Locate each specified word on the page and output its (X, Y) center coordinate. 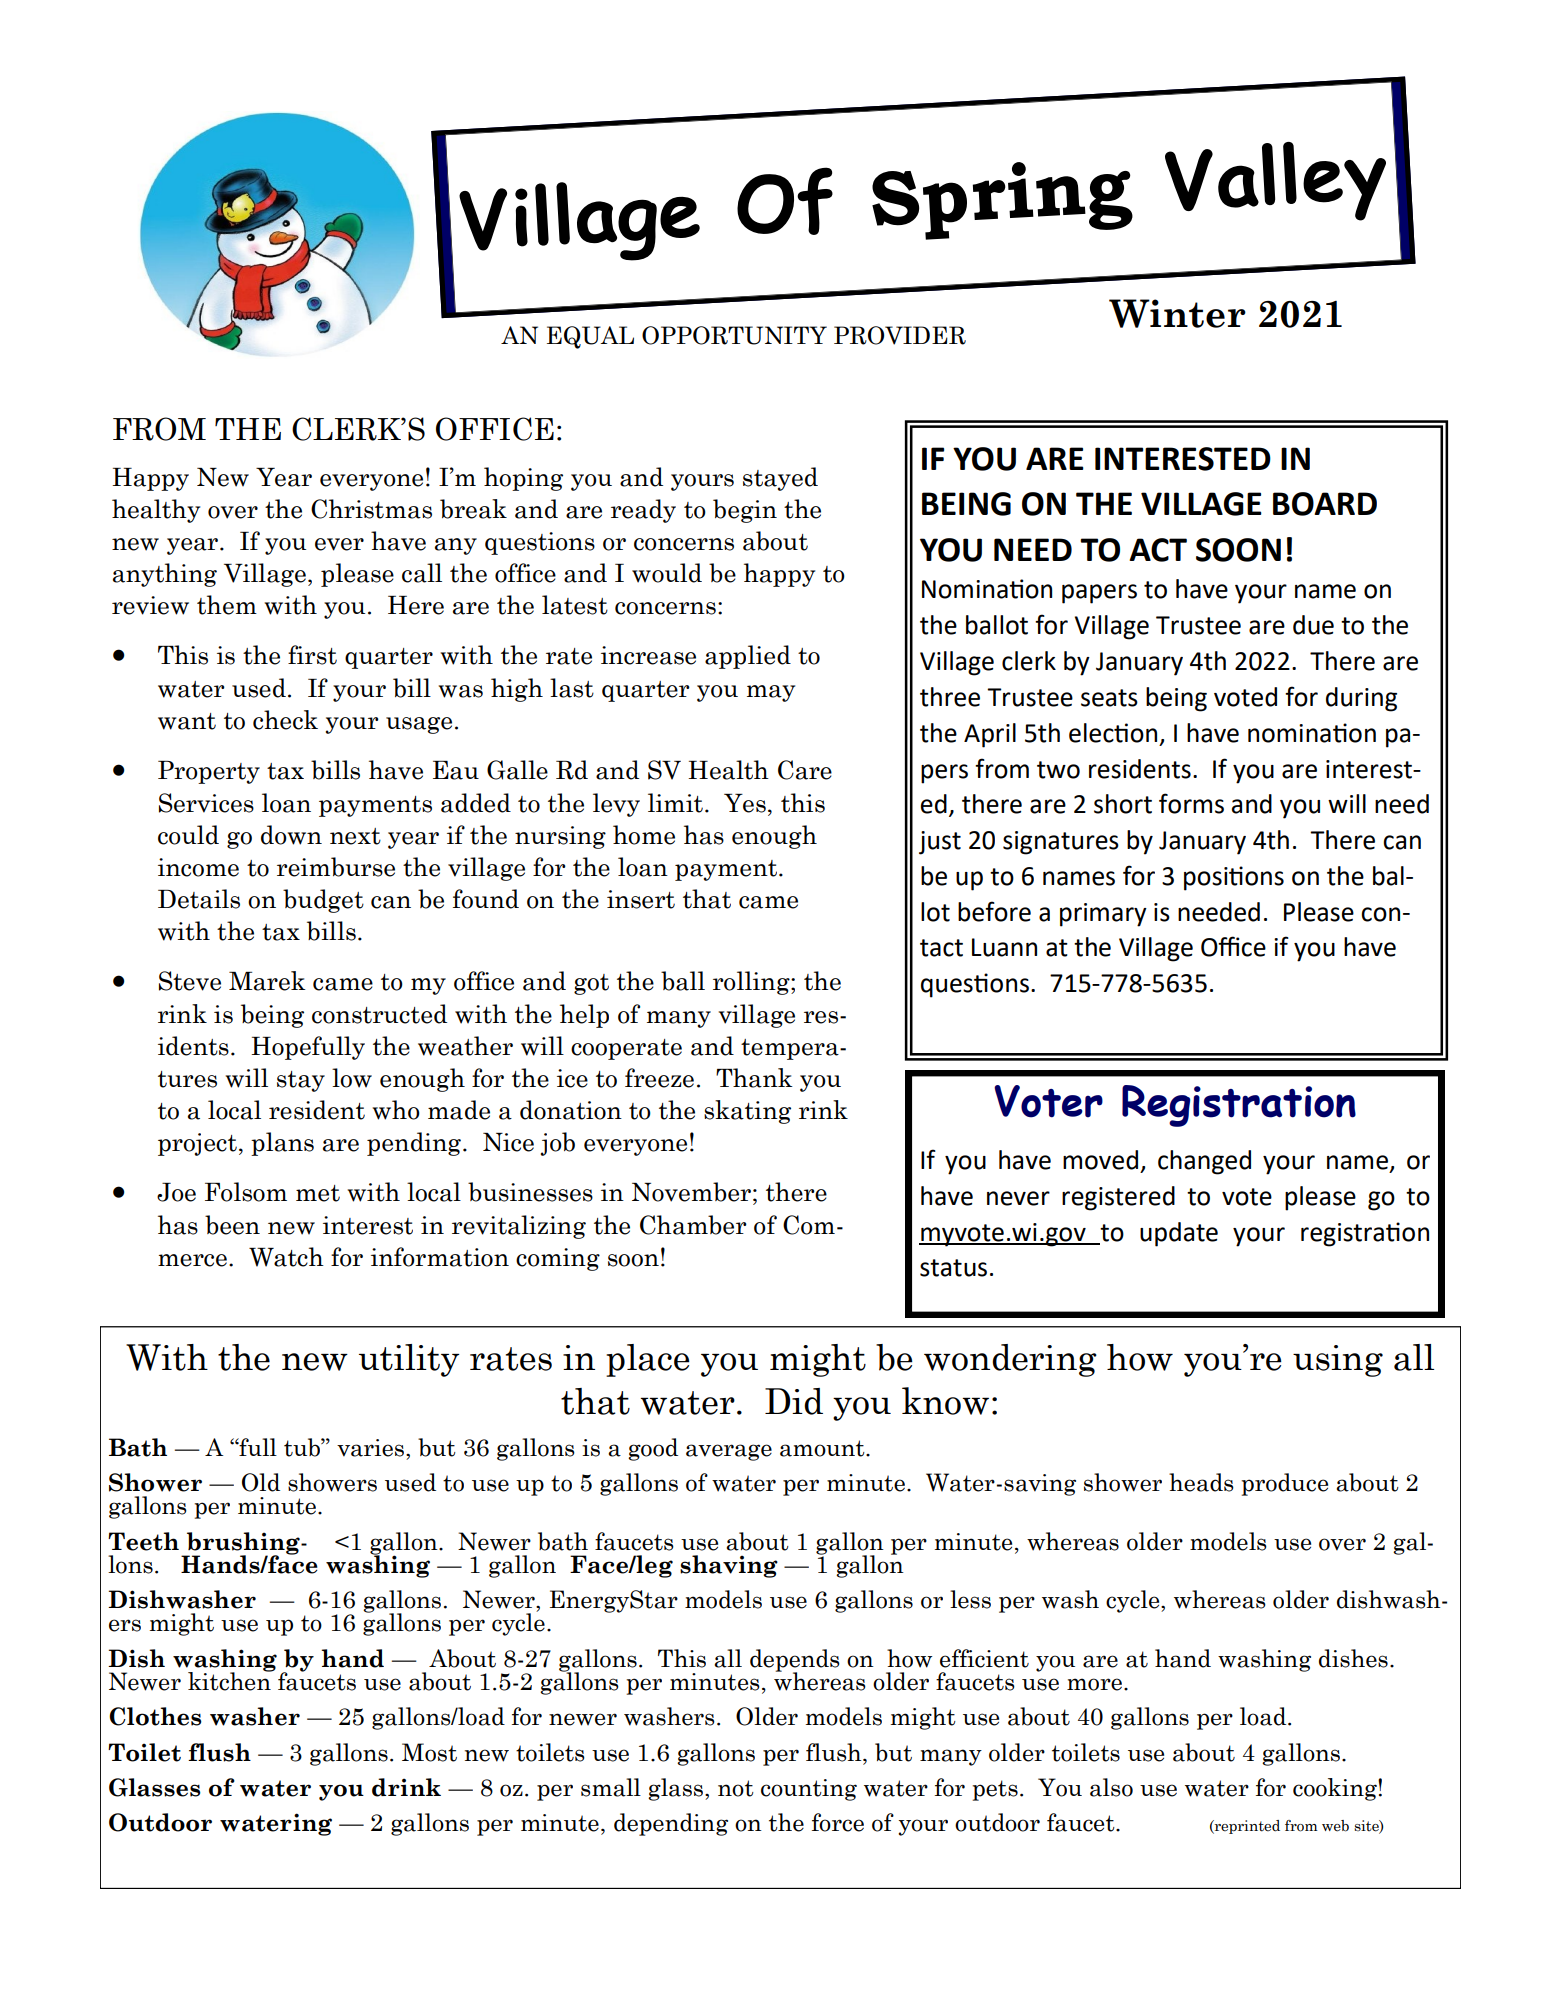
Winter (1177, 313)
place (648, 1360)
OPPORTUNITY (734, 335)
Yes (745, 803)
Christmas (371, 509)
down (291, 835)
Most (429, 1752)
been (232, 1225)
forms (1191, 803)
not (736, 1788)
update (1179, 1234)
